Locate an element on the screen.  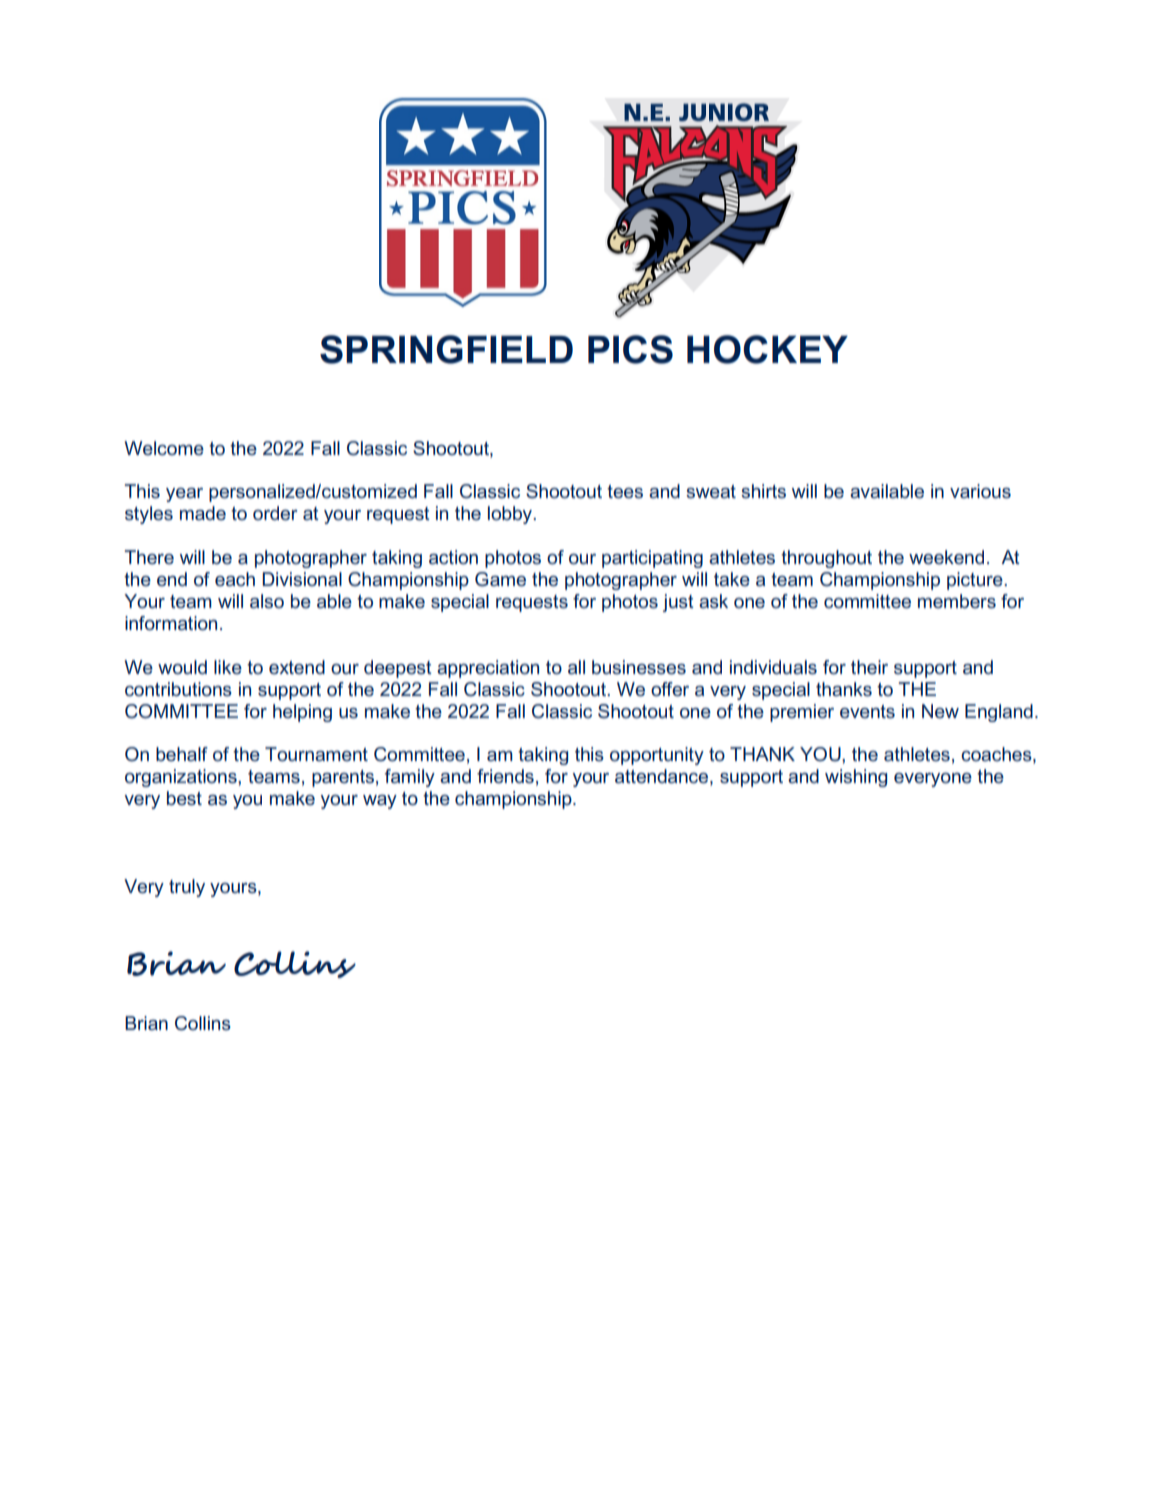
truly is located at coordinates (187, 888).
